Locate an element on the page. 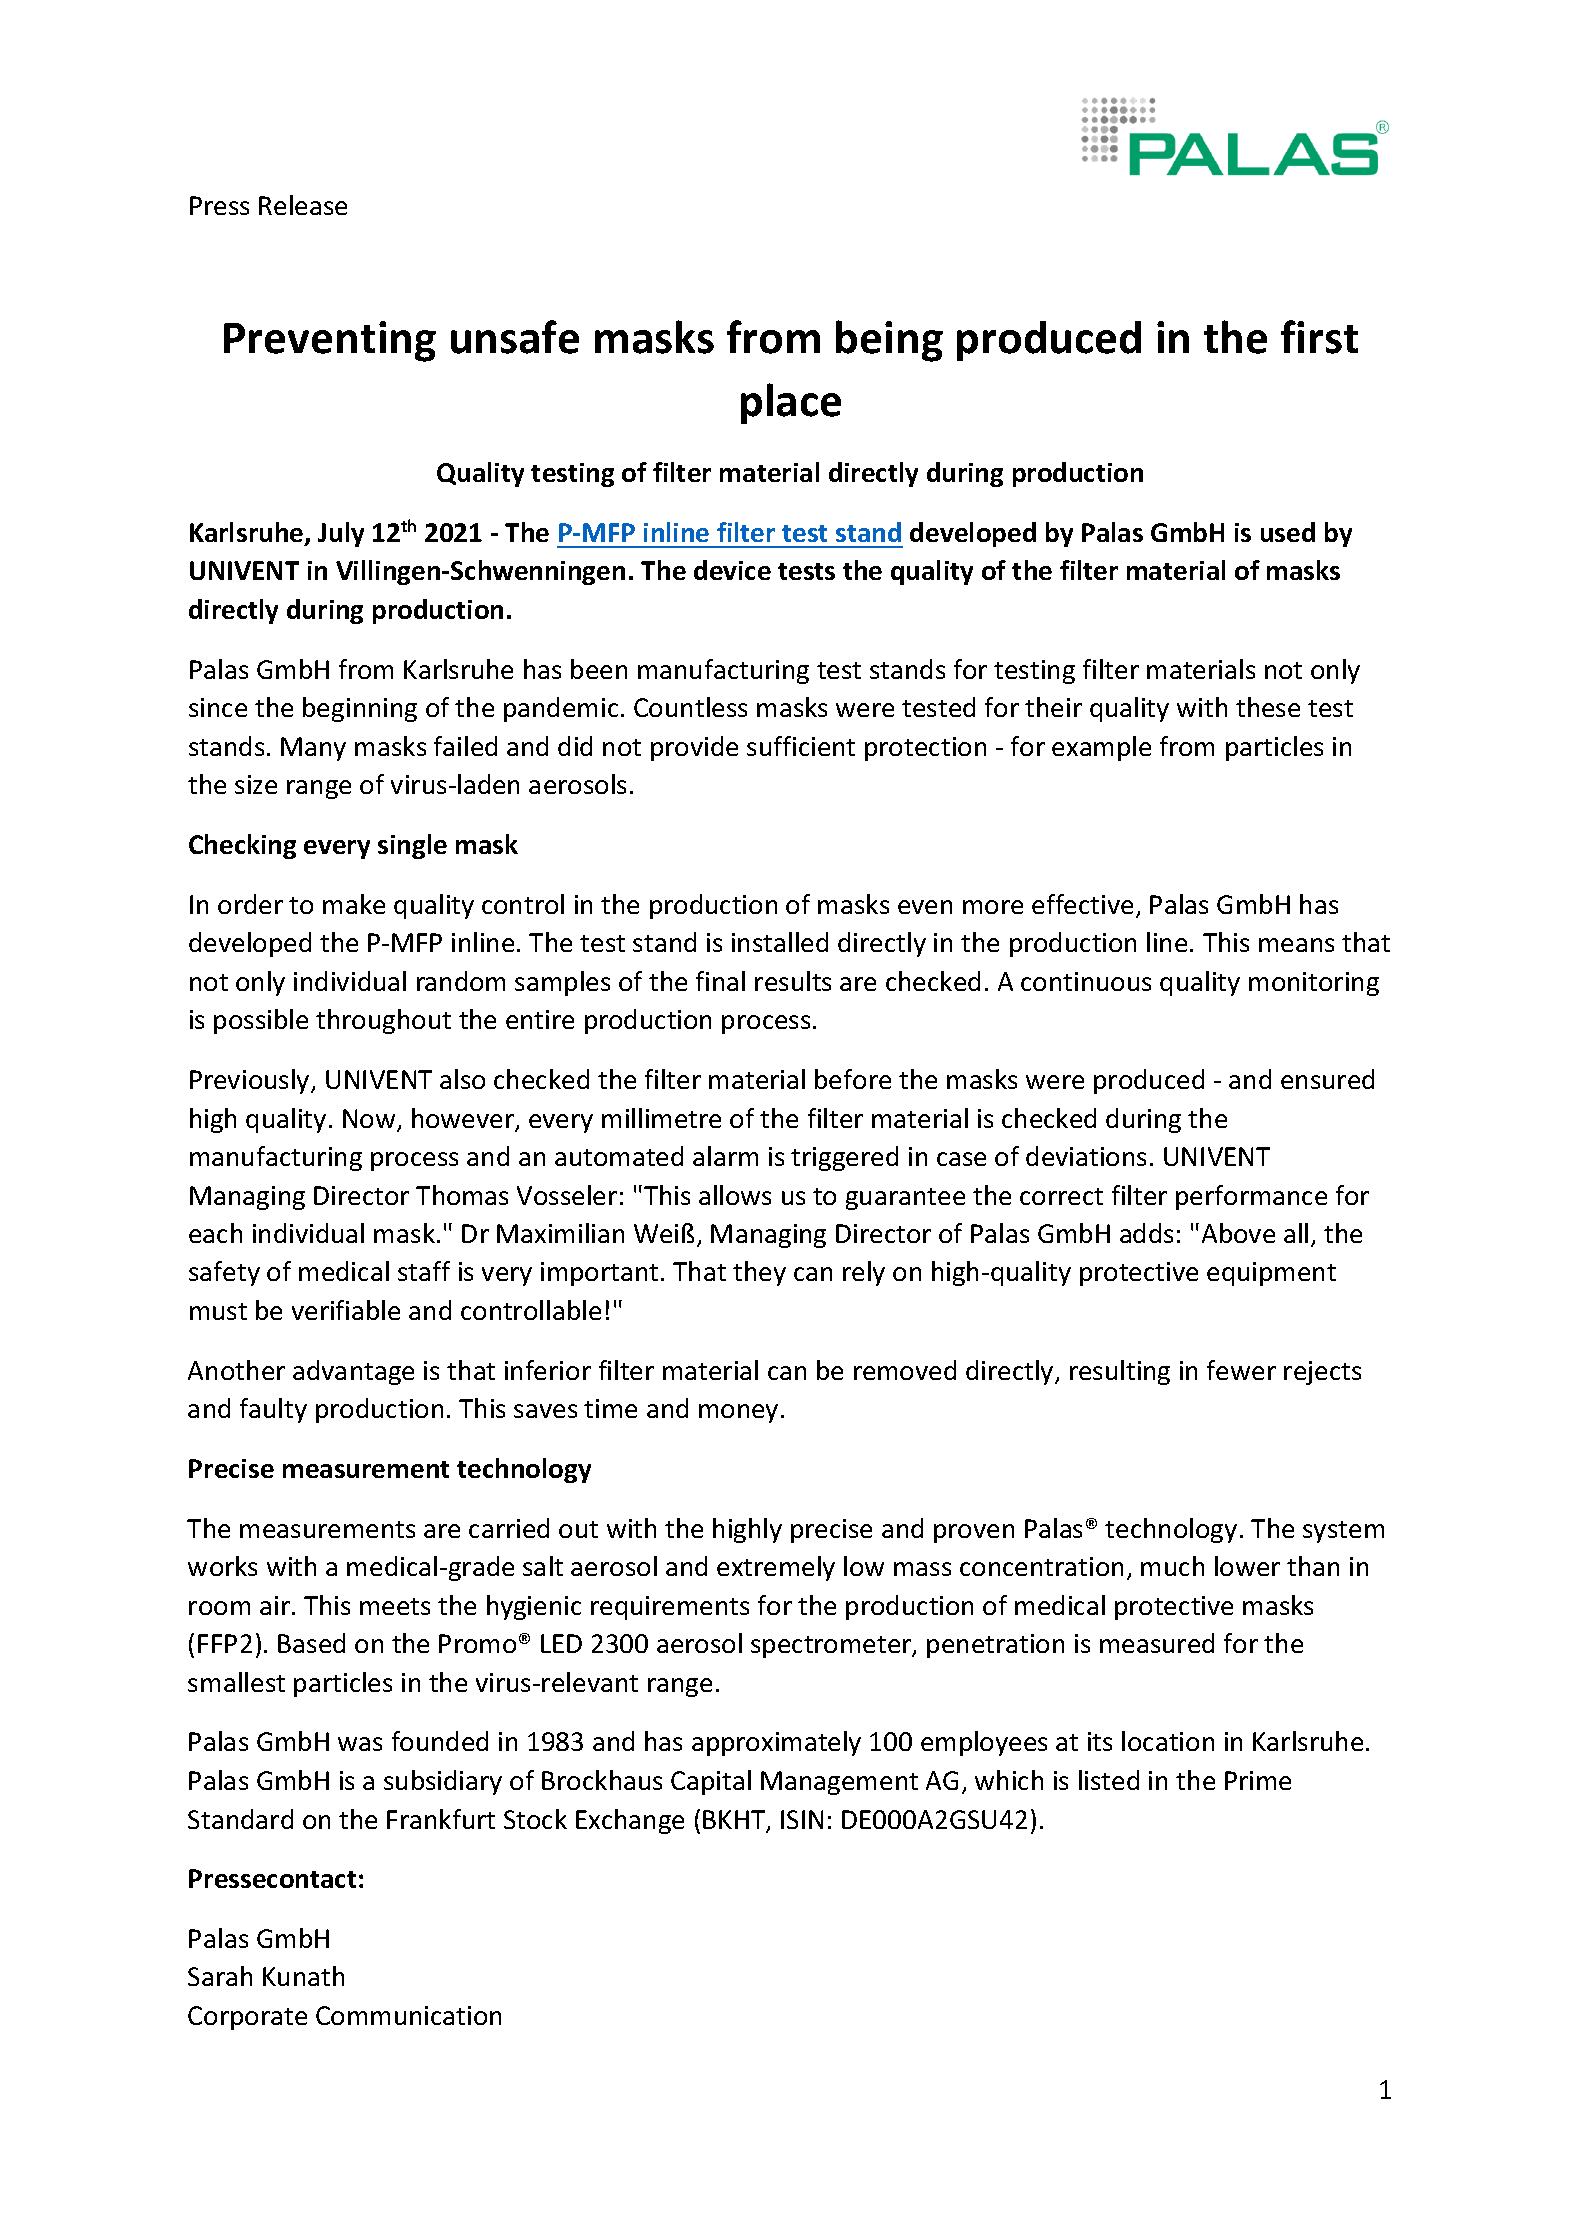 The height and width of the document is (2237, 1582). equipment is located at coordinates (1271, 1274).
